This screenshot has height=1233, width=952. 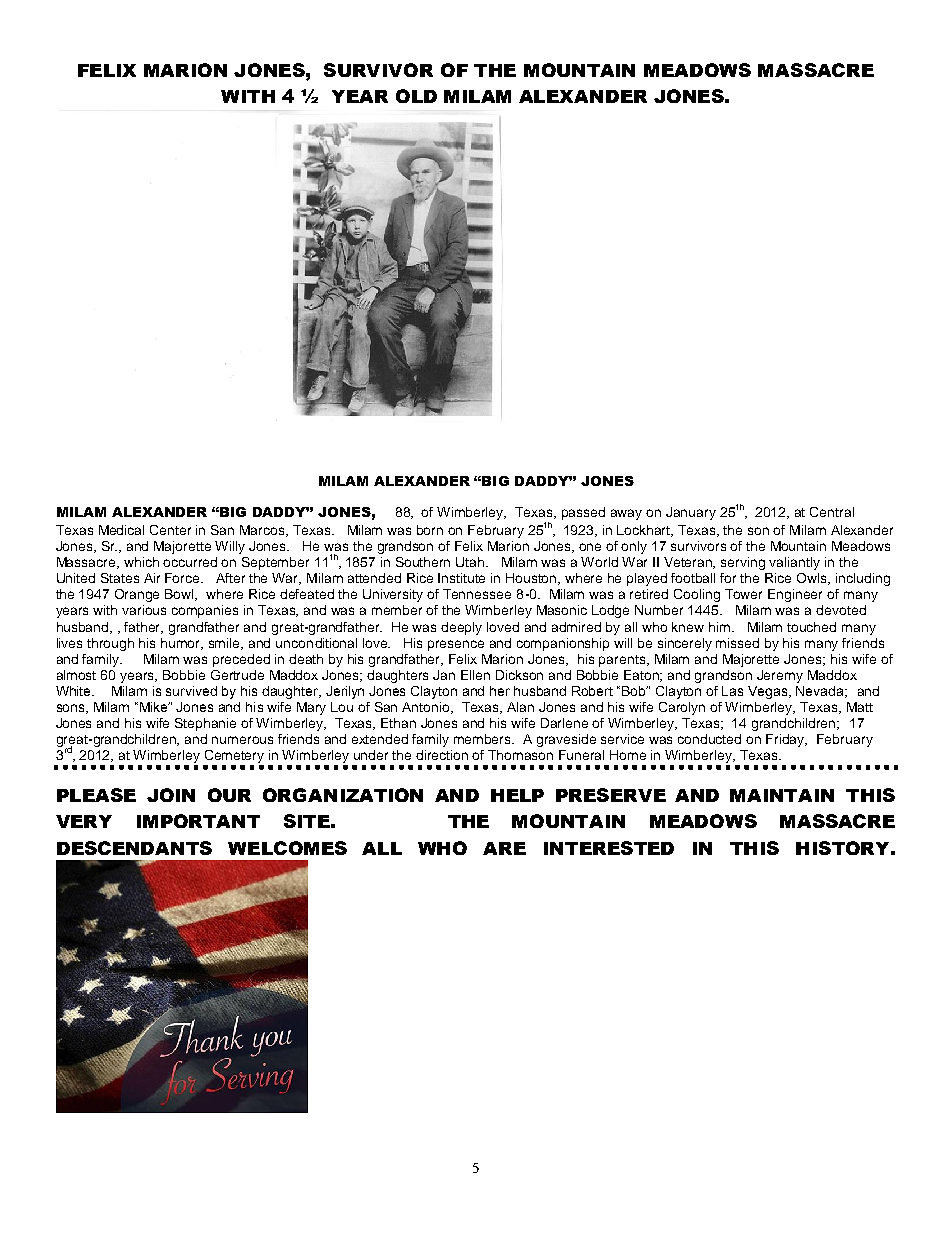 What do you see at coordinates (198, 821) in the screenshot?
I see `IMPORTANT` at bounding box center [198, 821].
